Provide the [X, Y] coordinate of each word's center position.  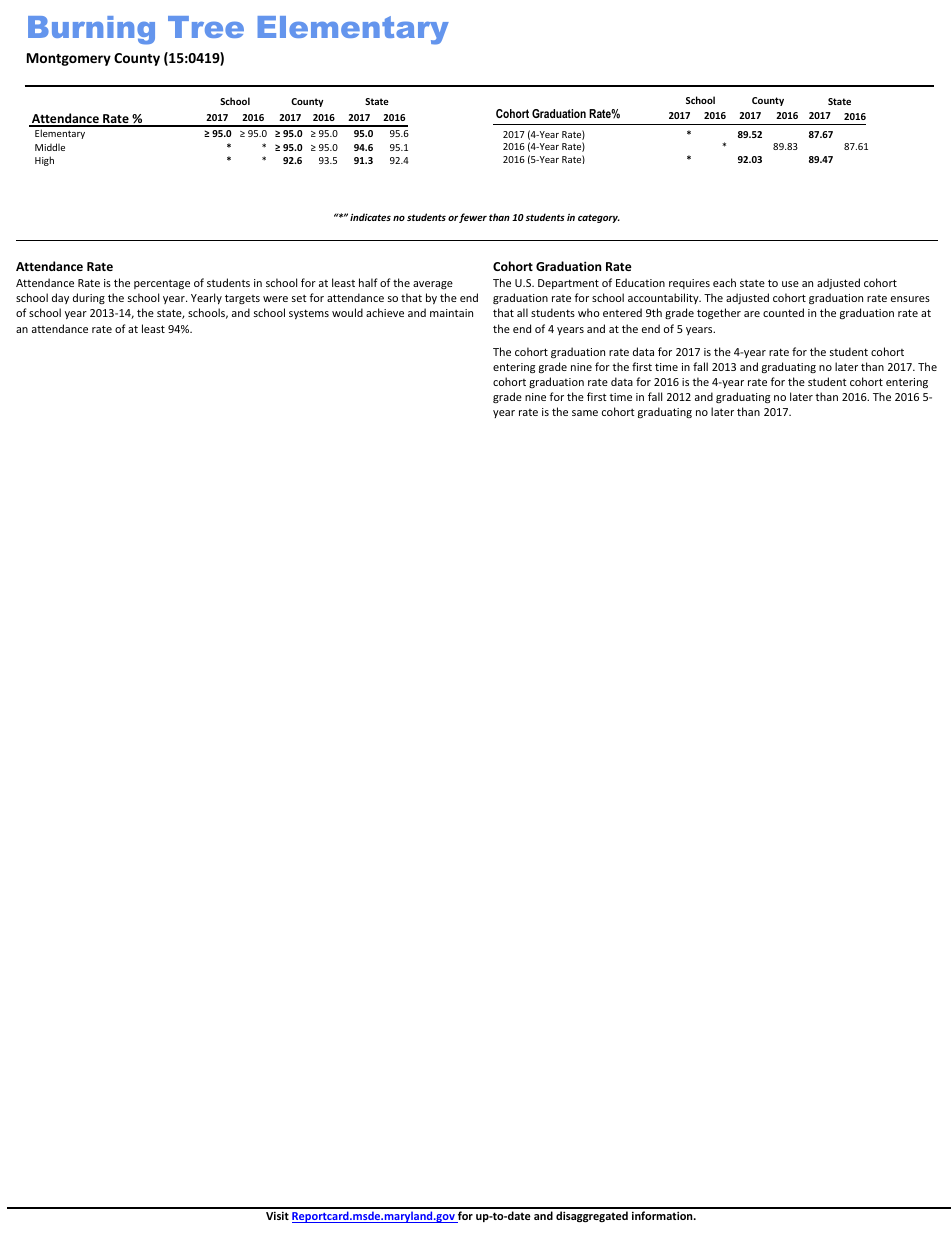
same [585, 413]
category [599, 218]
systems [309, 314]
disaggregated [592, 1217]
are [752, 314]
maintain [451, 313]
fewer [473, 218]
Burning [91, 30]
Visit [277, 1216]
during [89, 298]
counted [783, 312]
